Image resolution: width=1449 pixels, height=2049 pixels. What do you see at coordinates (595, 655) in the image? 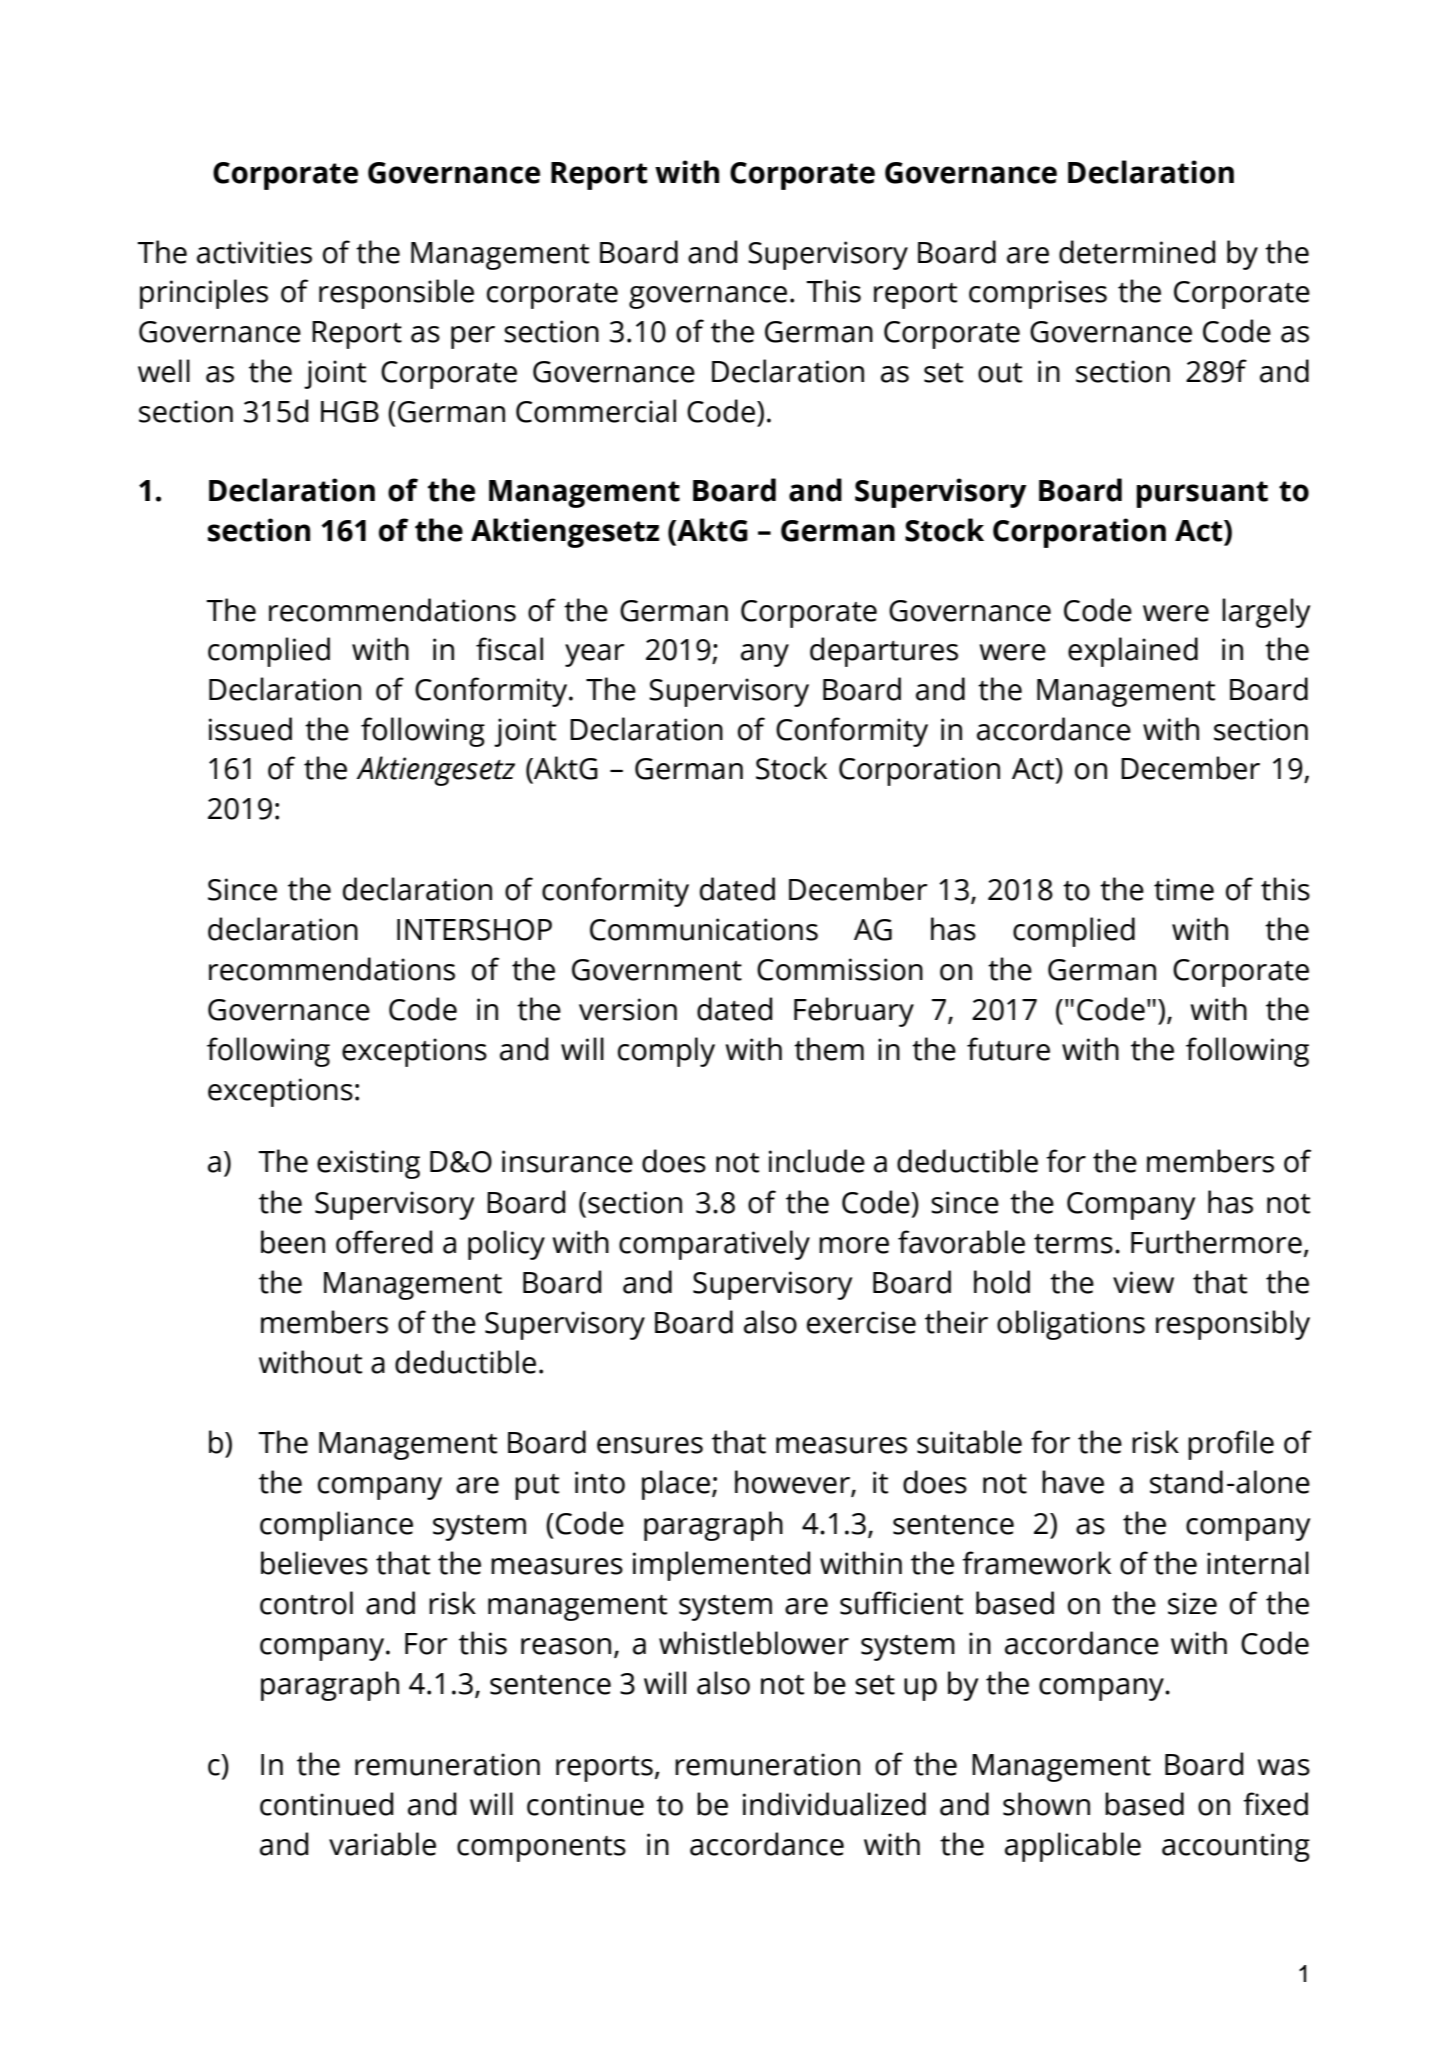
I see `year` at bounding box center [595, 655].
